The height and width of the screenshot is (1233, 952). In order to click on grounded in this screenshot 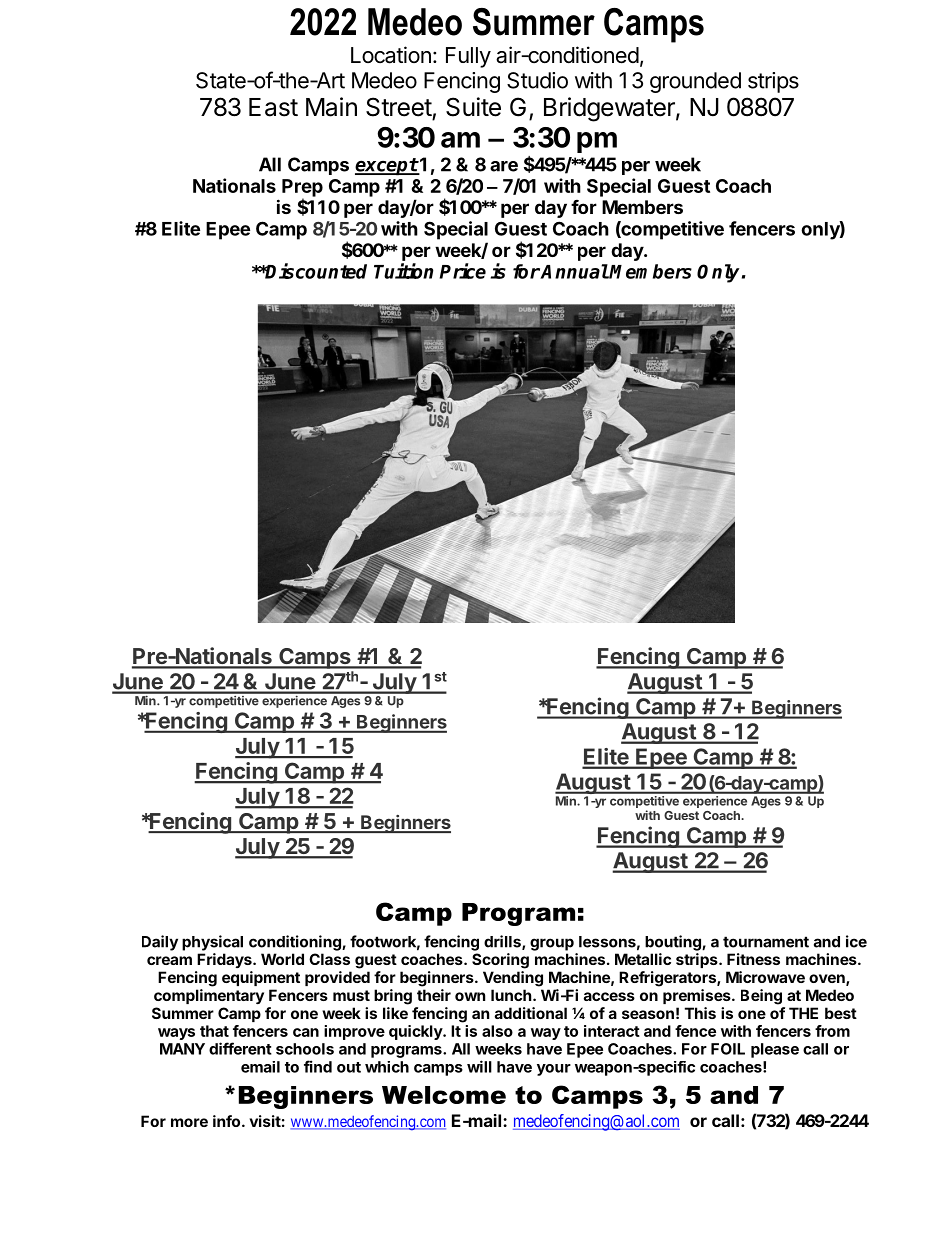, I will do `click(695, 82)`.
